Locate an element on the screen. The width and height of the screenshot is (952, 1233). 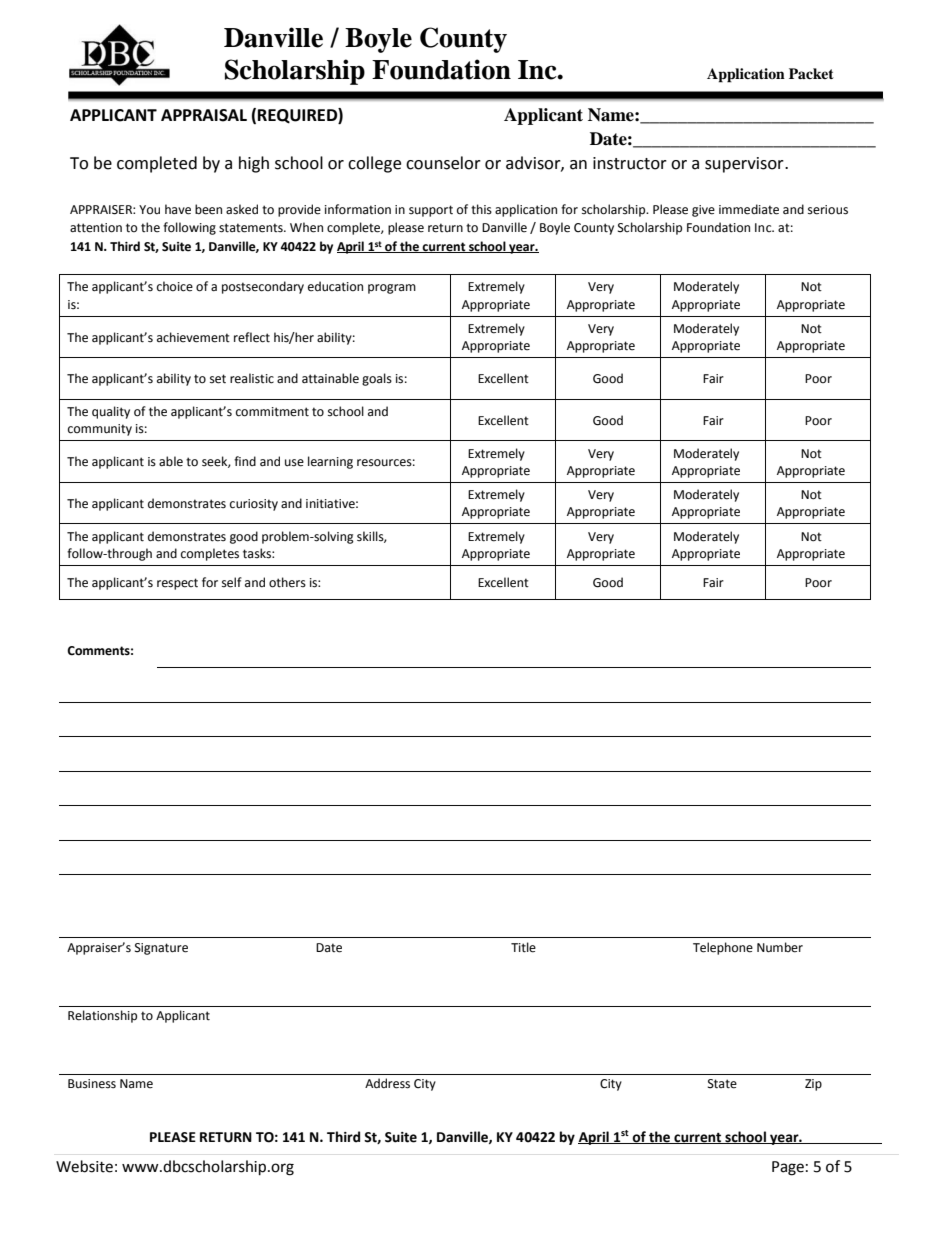
Title is located at coordinates (523, 947).
